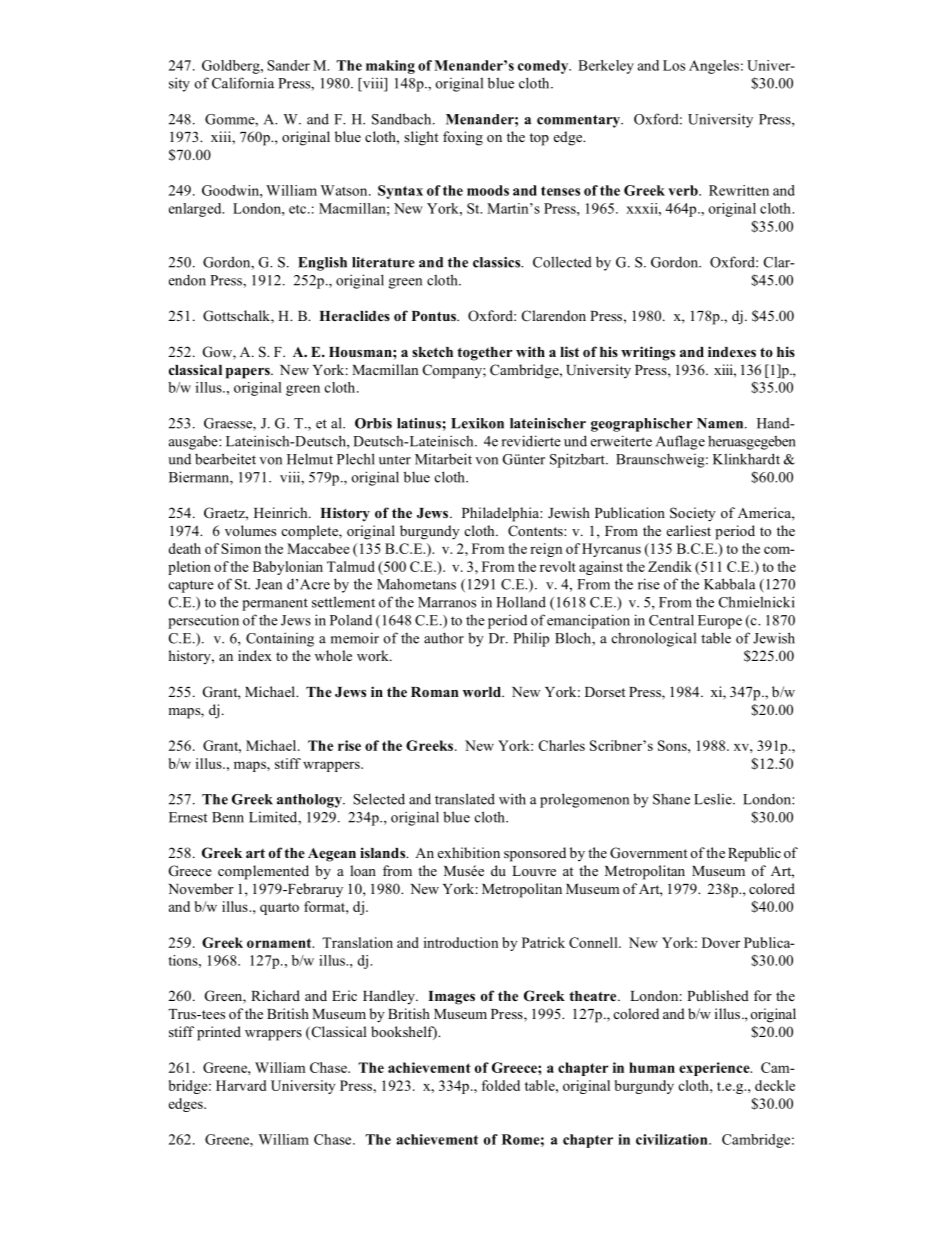 The height and width of the screenshot is (1233, 952). I want to click on California, so click(243, 83).
